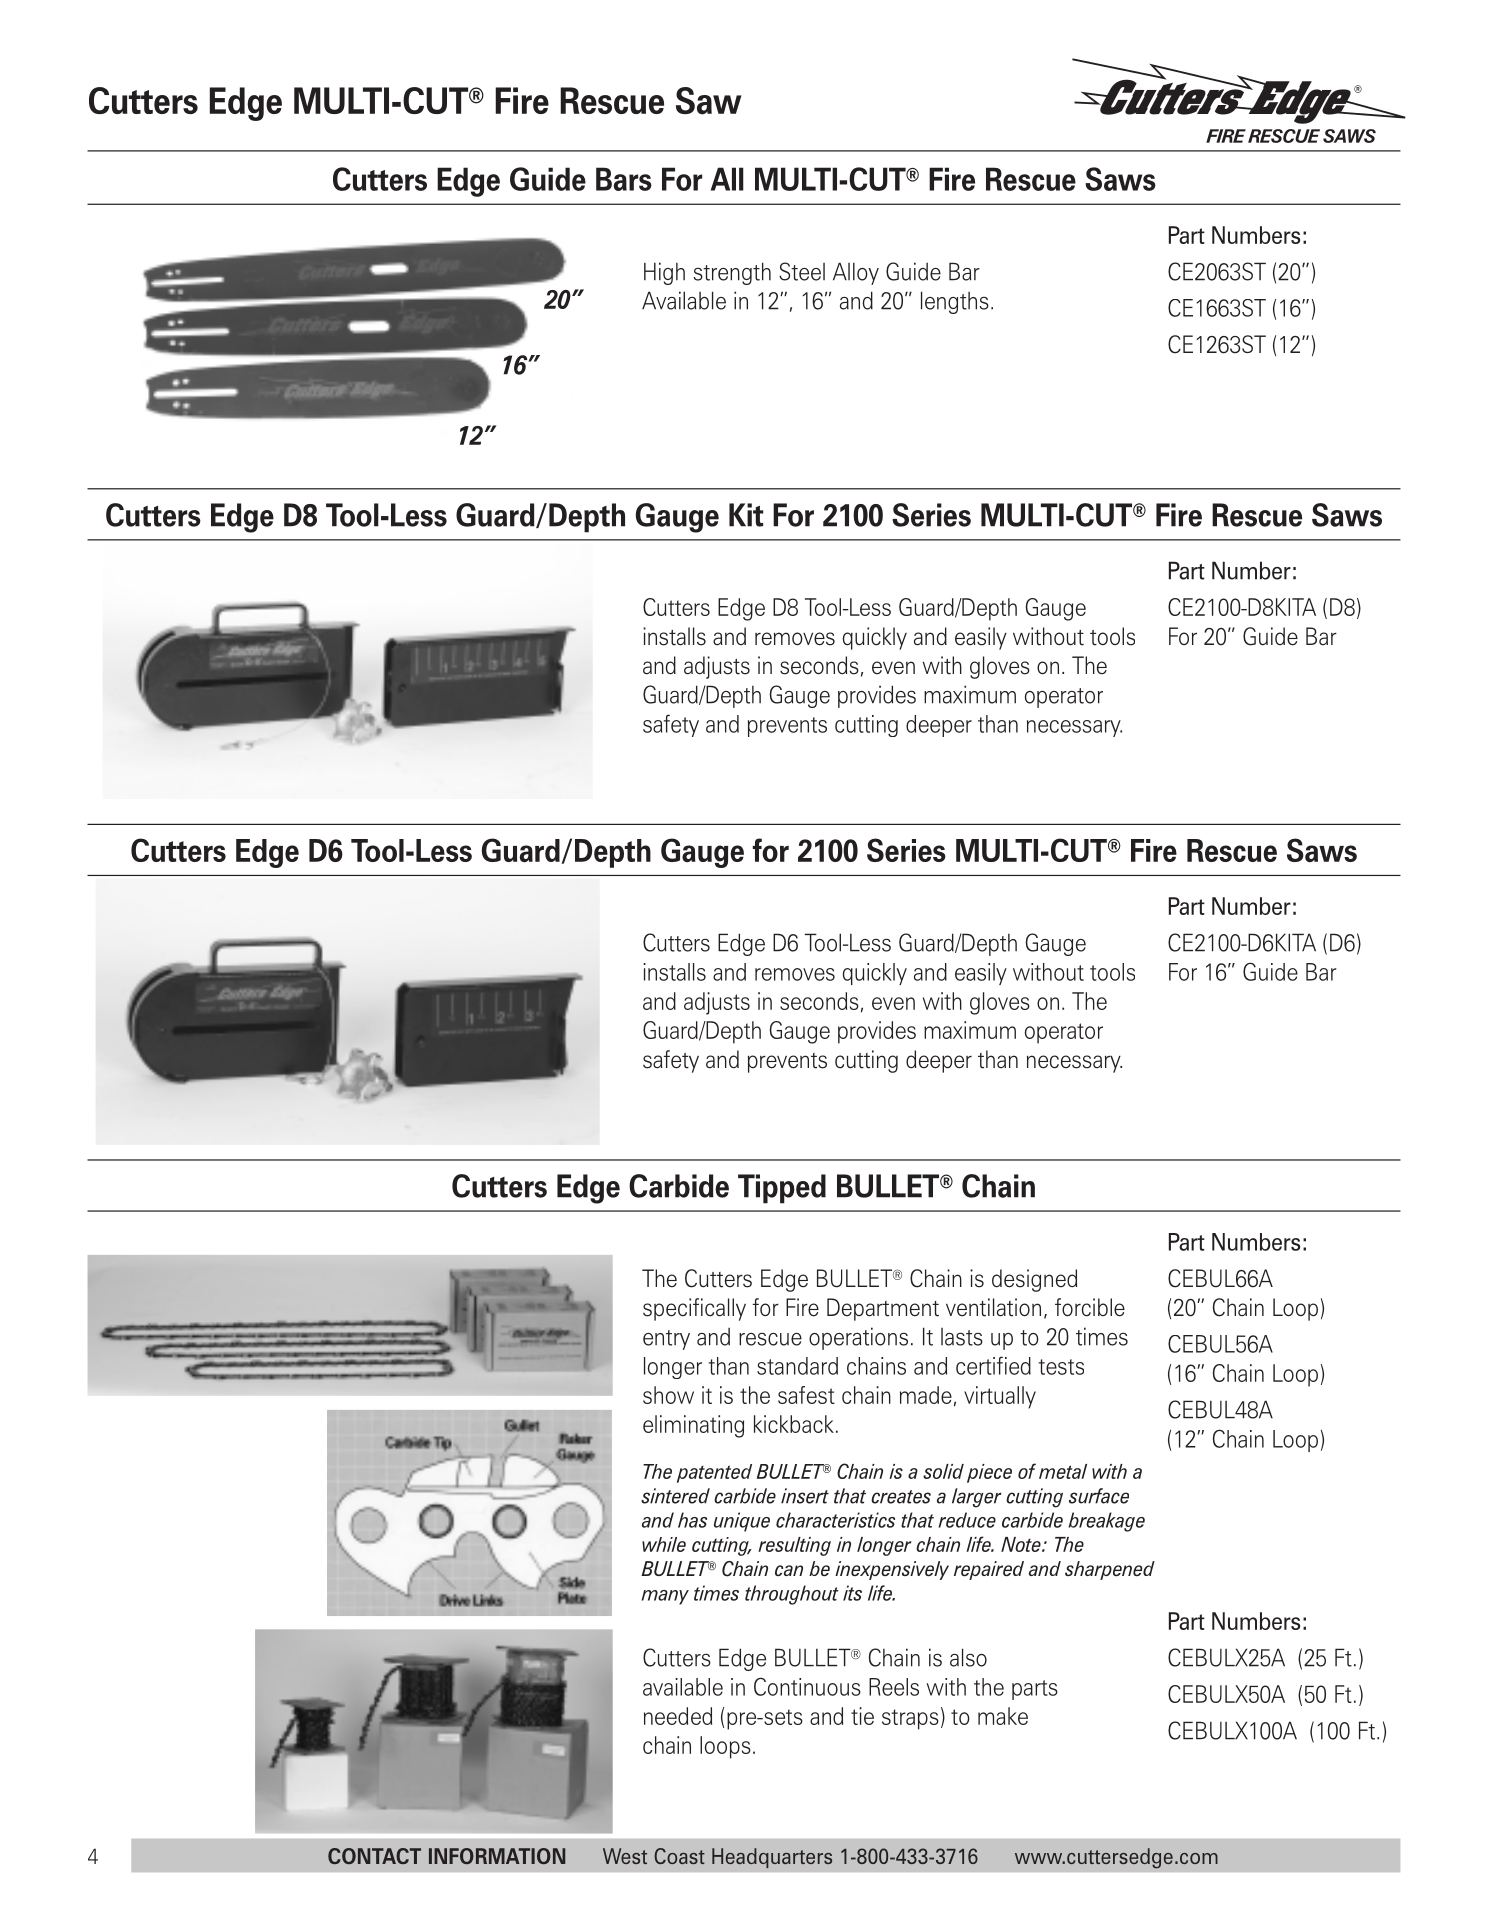 This page has width=1488, height=1926. What do you see at coordinates (955, 302) in the page?
I see `lengths` at bounding box center [955, 302].
